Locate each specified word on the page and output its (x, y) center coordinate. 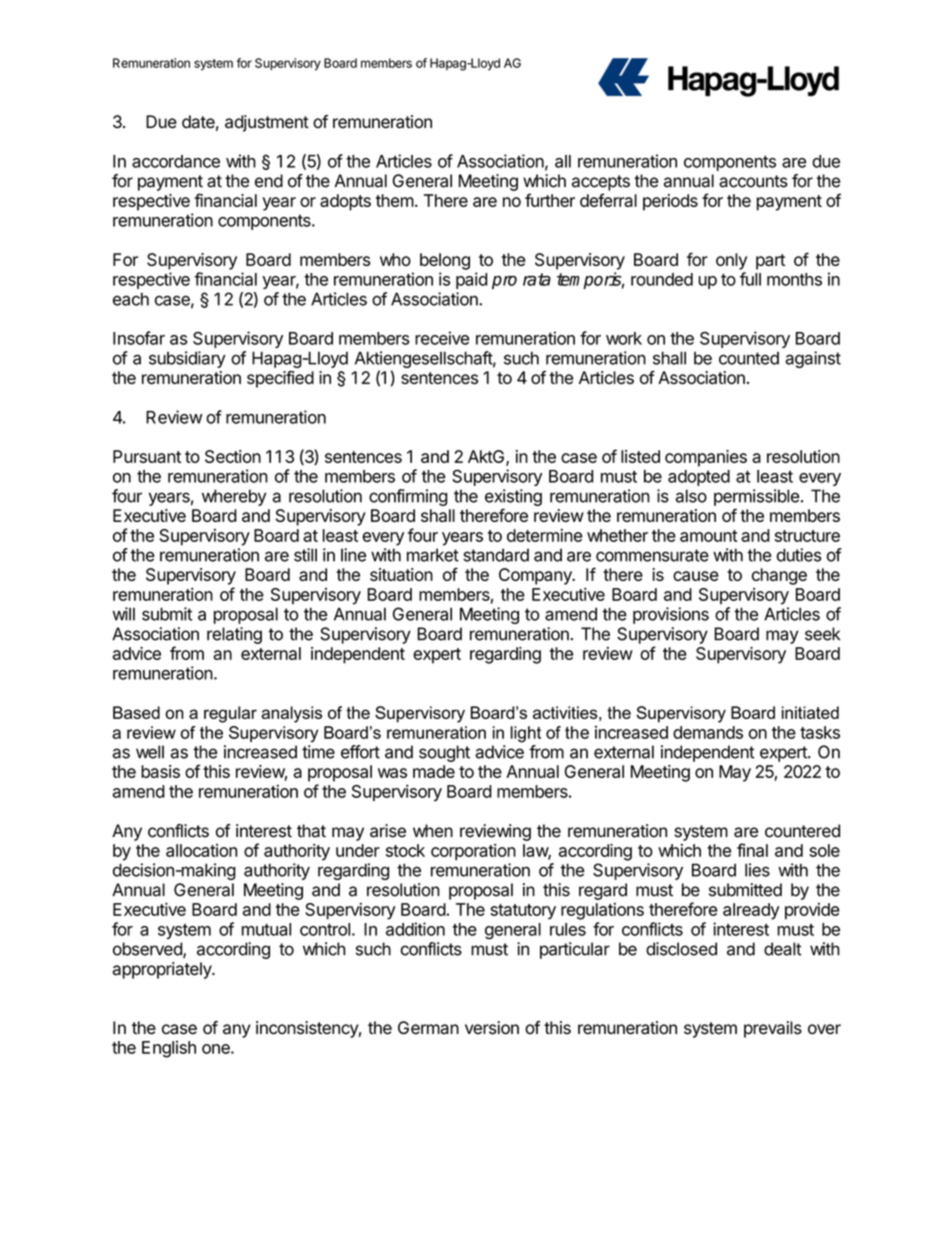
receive (442, 338)
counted (749, 358)
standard (496, 555)
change (779, 576)
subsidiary (187, 359)
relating (234, 635)
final (752, 850)
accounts (753, 181)
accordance (176, 161)
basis (160, 771)
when (433, 831)
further (550, 200)
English (169, 1049)
